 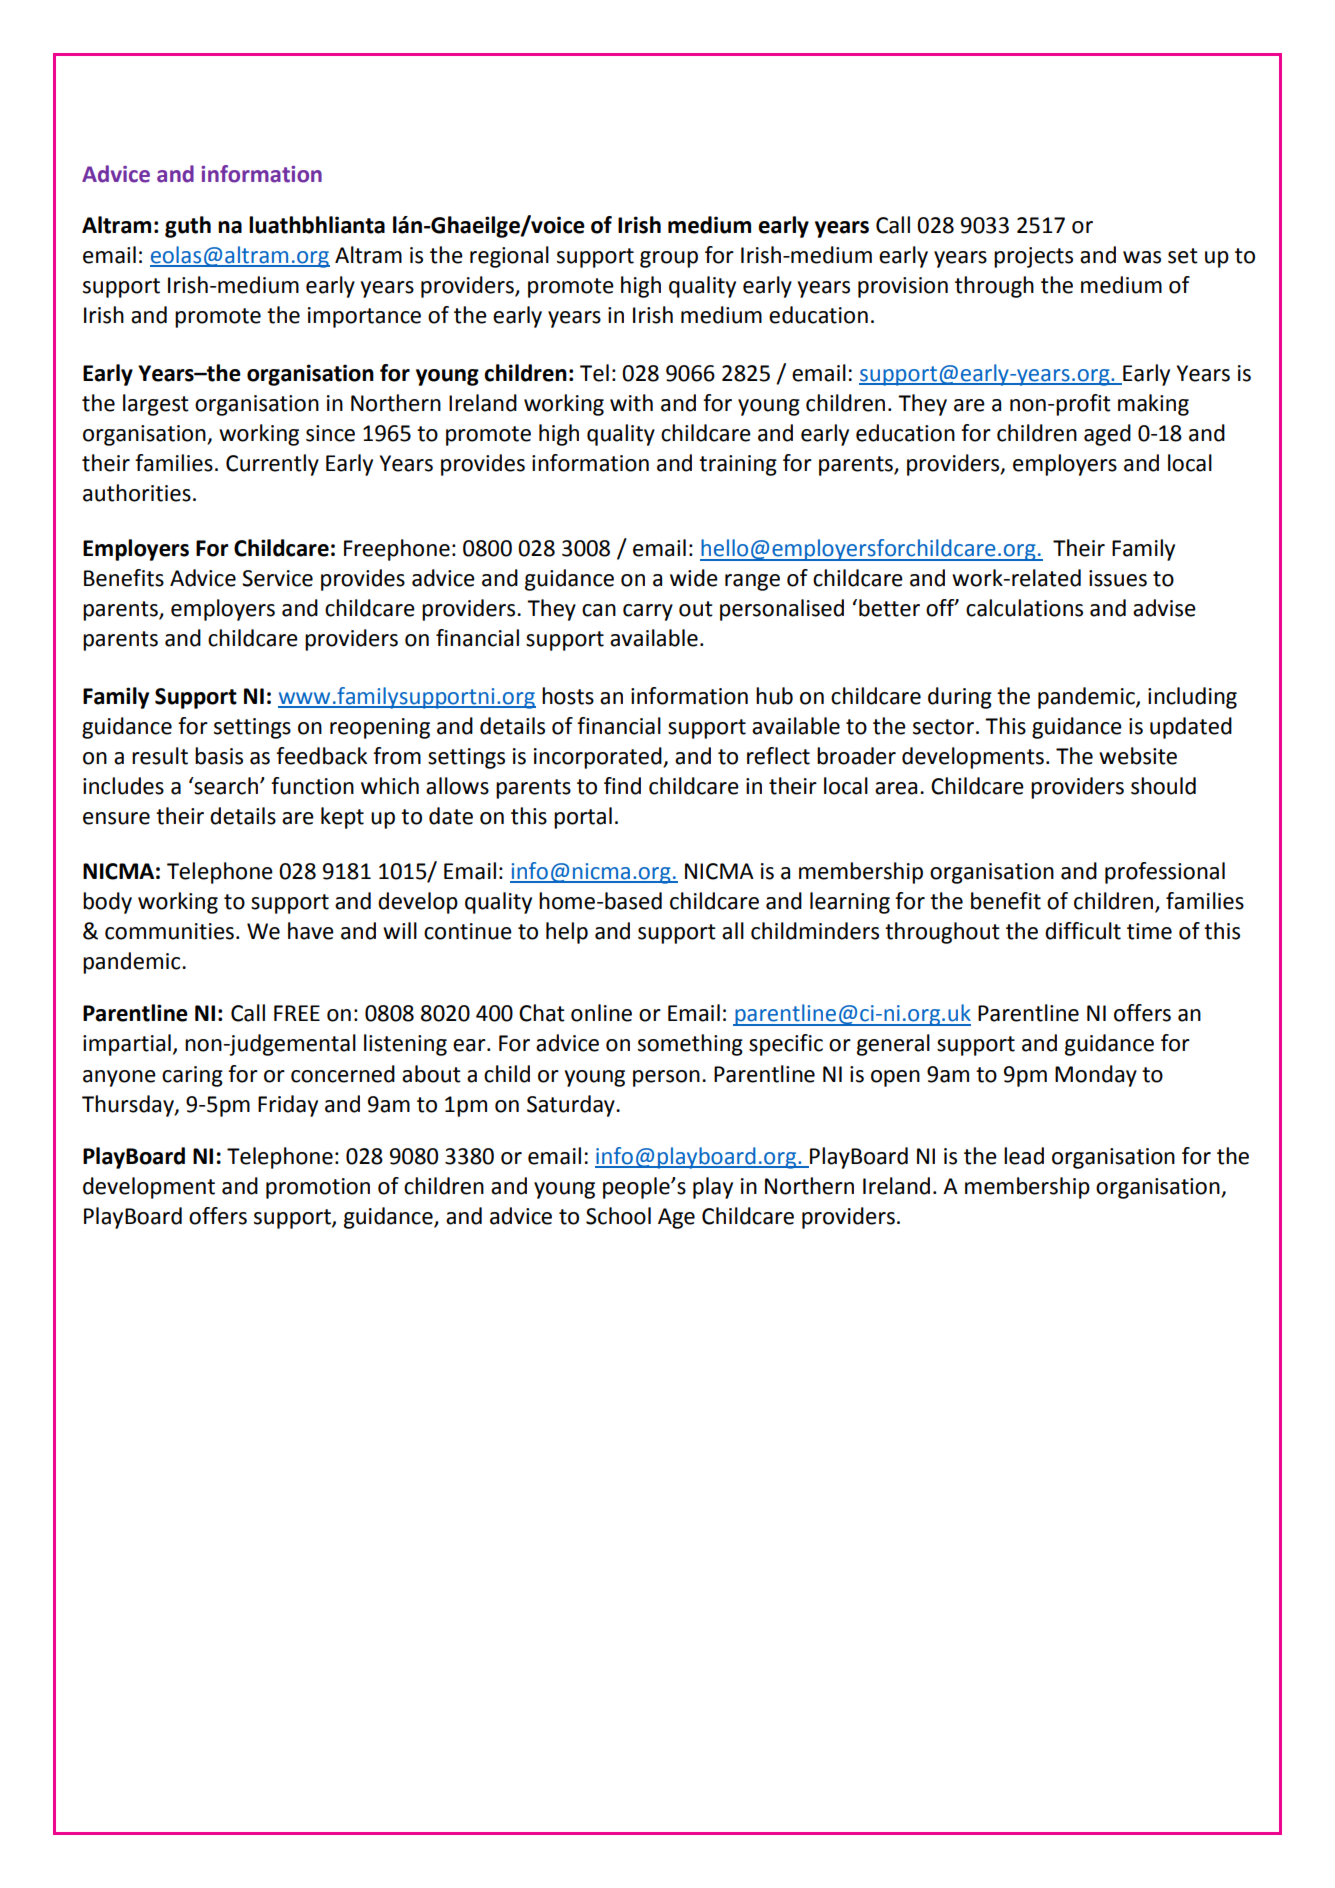 What do you see at coordinates (188, 227) in the screenshot?
I see `guth` at bounding box center [188, 227].
